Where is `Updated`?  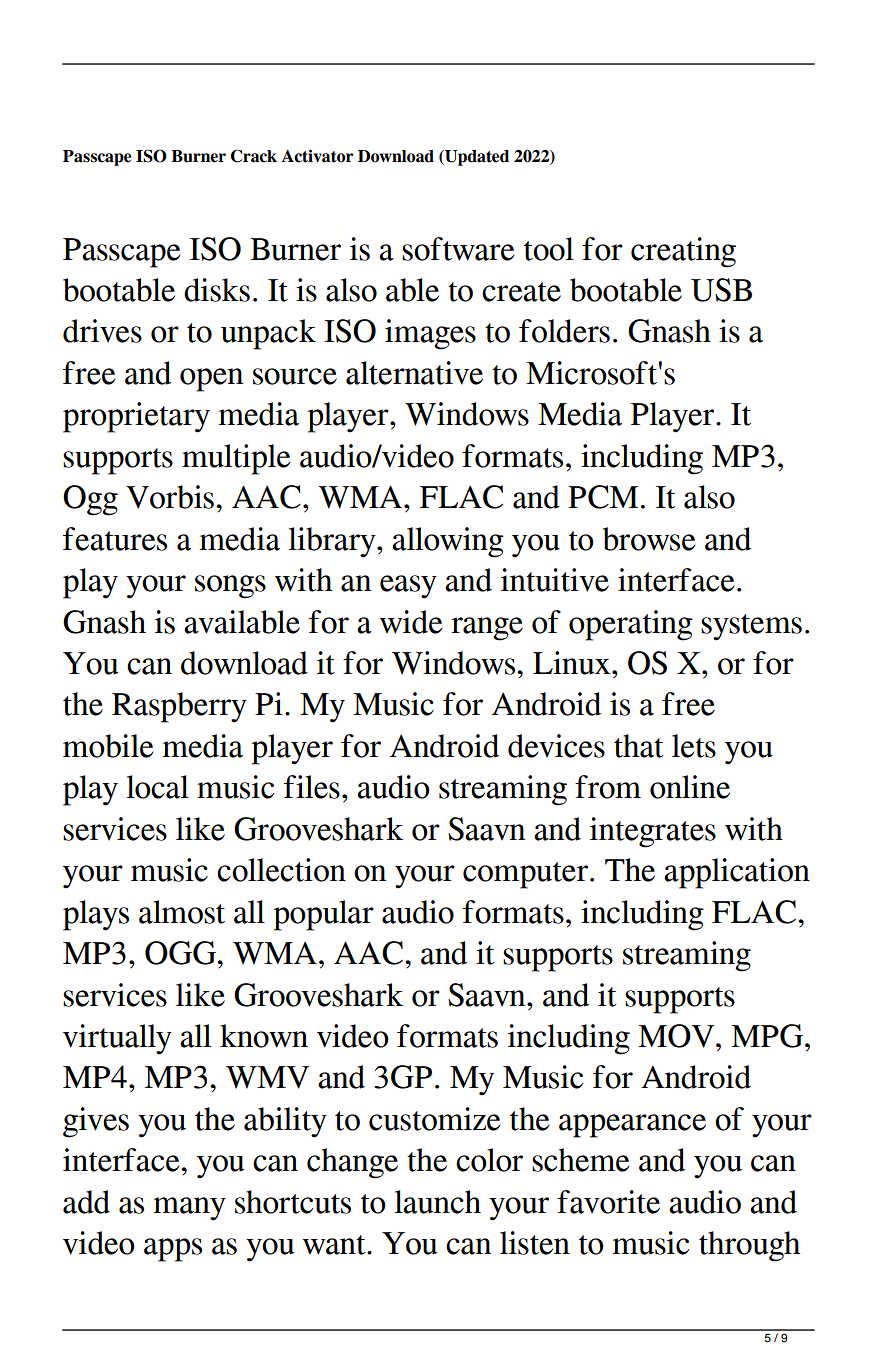 Updated is located at coordinates (476, 158).
